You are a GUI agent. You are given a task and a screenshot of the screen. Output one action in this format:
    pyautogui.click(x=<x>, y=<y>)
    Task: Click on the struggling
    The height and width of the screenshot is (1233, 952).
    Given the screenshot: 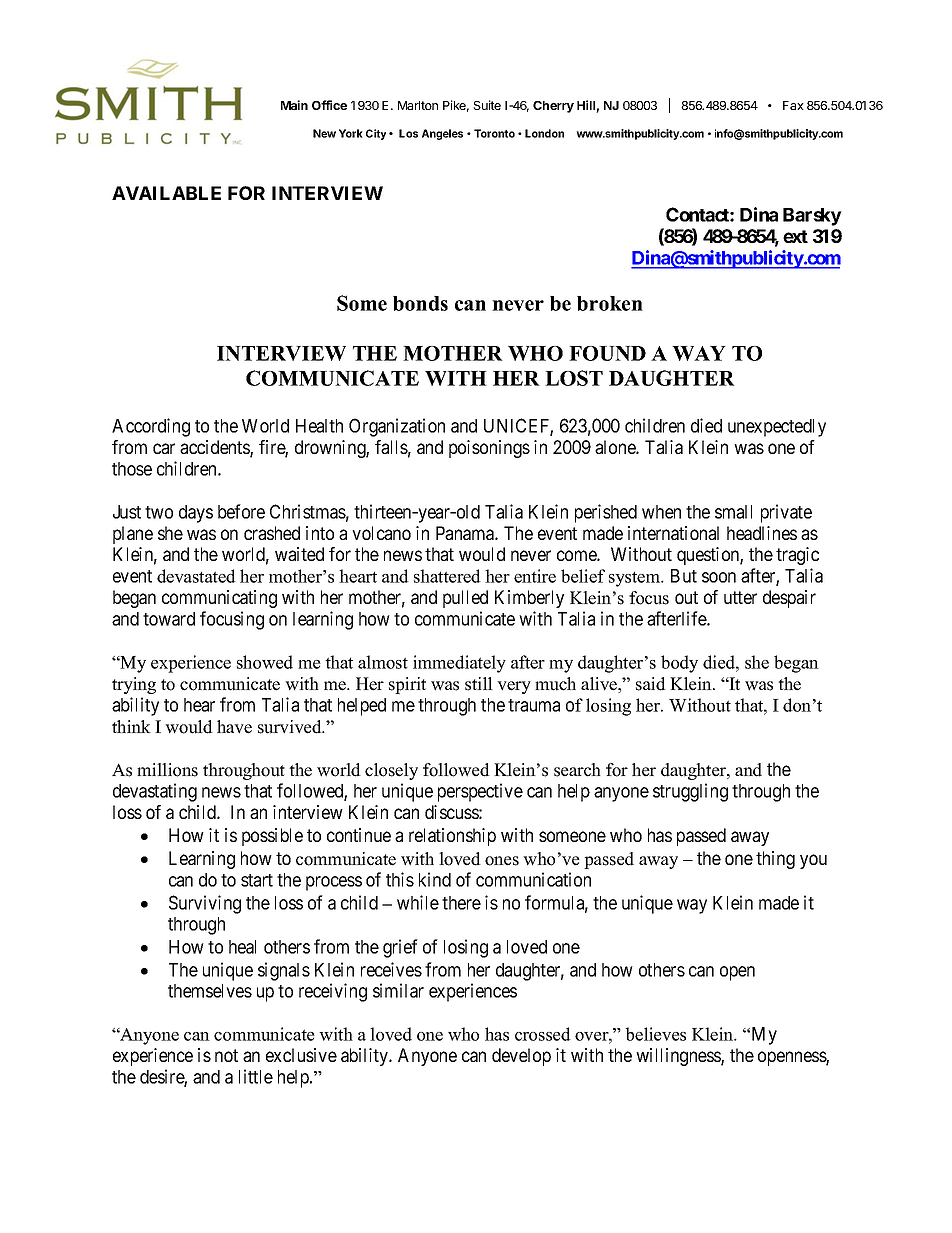 What is the action you would take?
    pyautogui.click(x=690, y=792)
